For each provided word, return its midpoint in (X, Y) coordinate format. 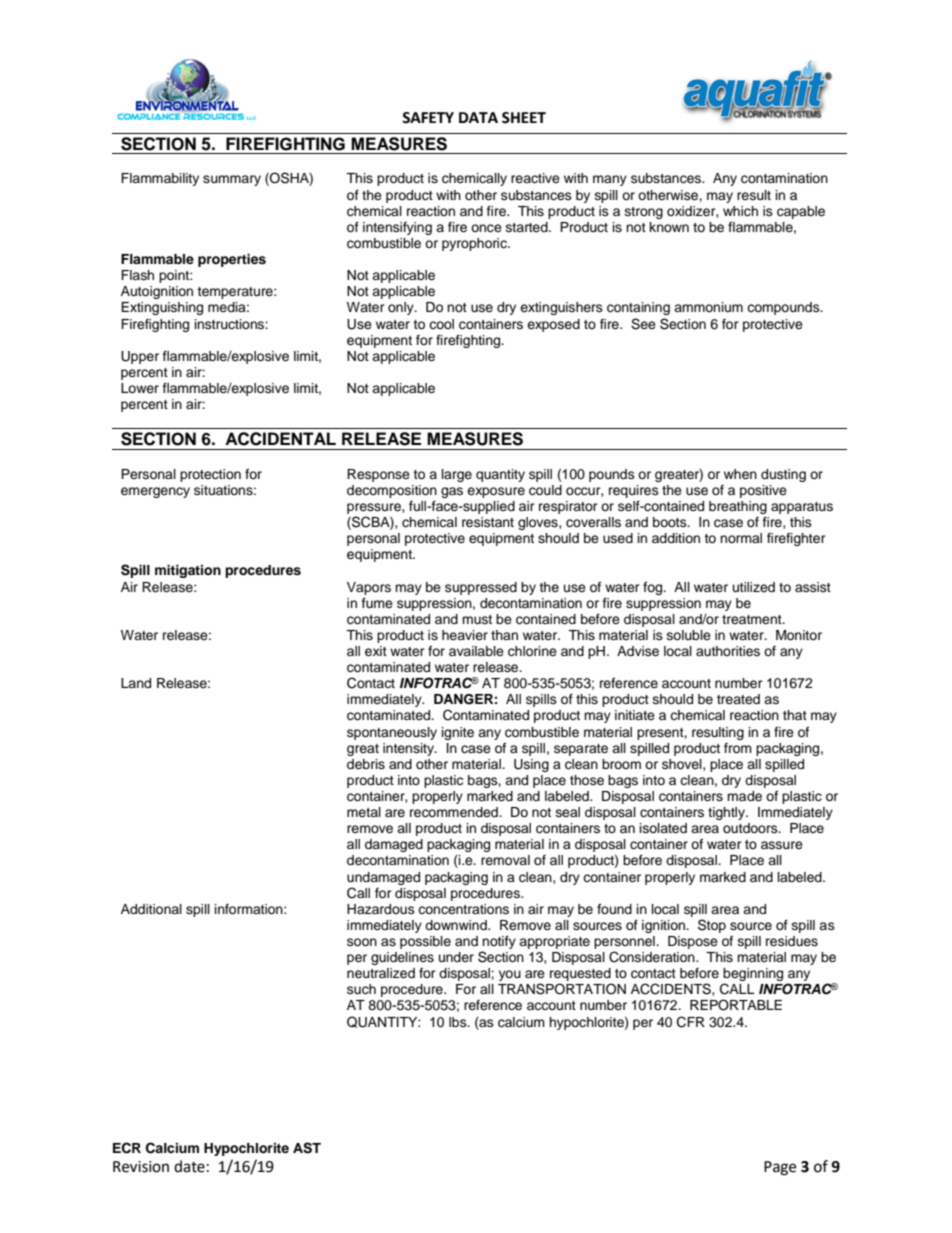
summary (232, 180)
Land (136, 683)
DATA (478, 117)
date (189, 1166)
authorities (728, 651)
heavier (465, 635)
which (740, 211)
